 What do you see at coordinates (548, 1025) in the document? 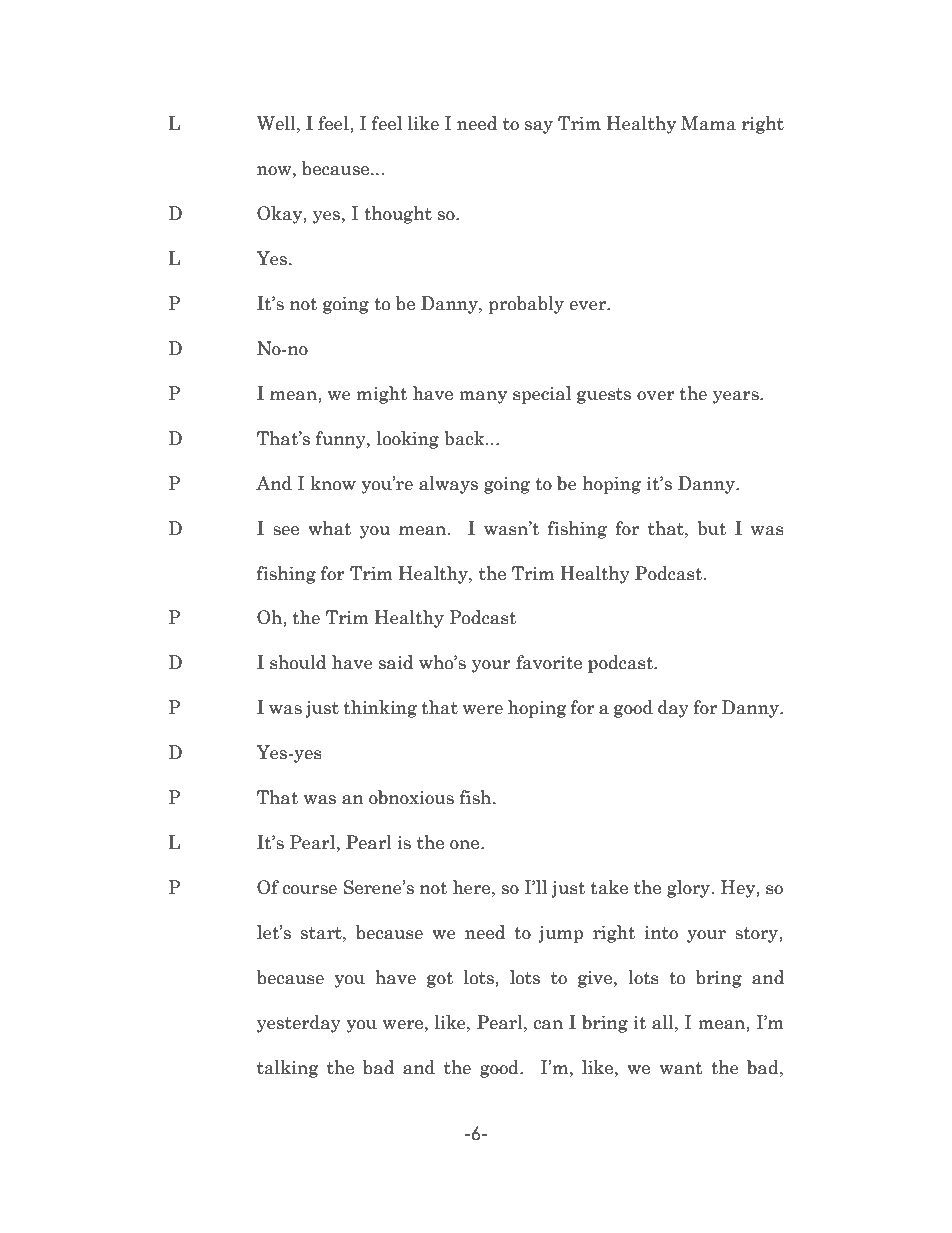
I see `can` at bounding box center [548, 1025].
